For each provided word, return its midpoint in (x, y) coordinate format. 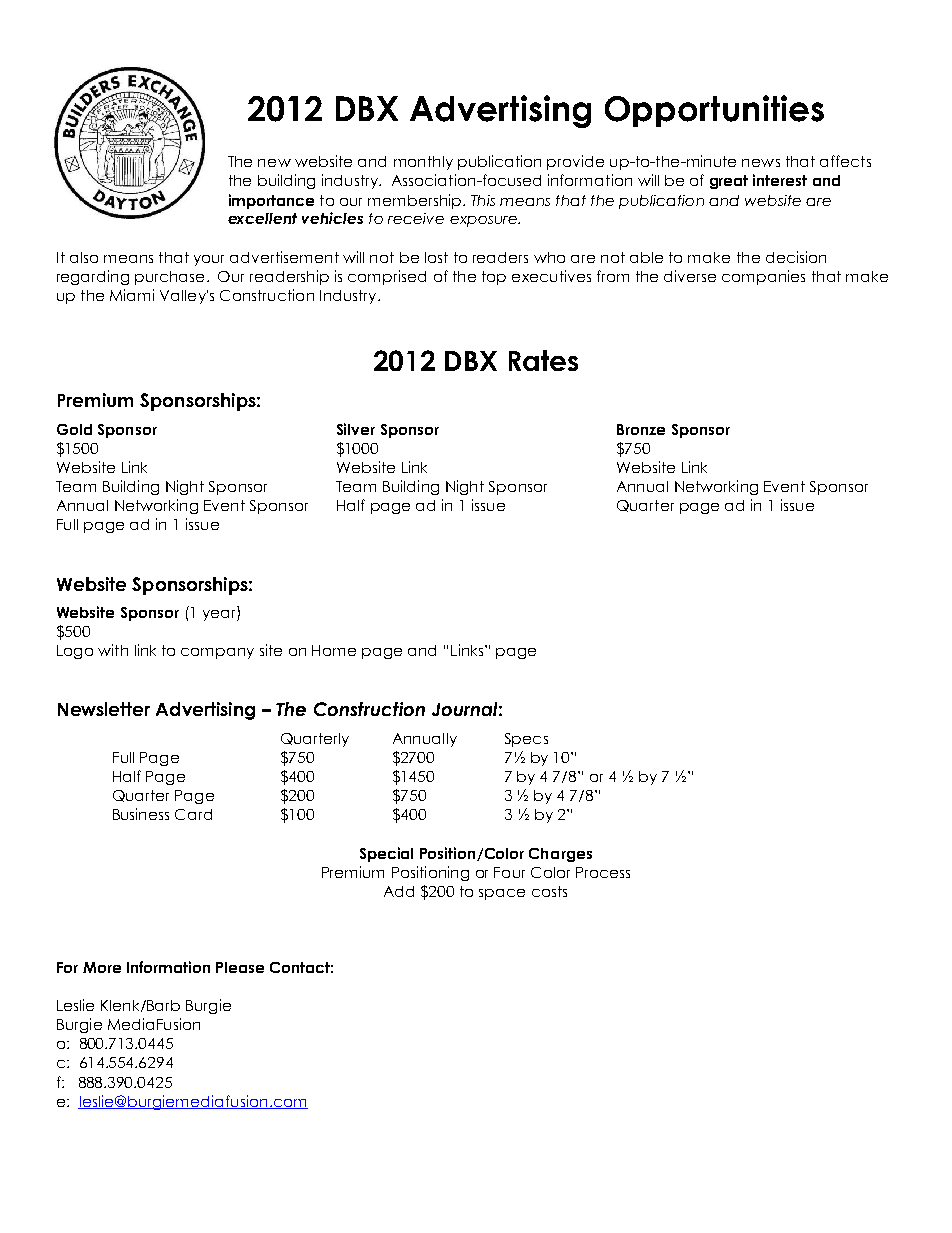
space (502, 894)
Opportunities (714, 111)
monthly (423, 163)
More (102, 967)
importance (271, 201)
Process (603, 872)
